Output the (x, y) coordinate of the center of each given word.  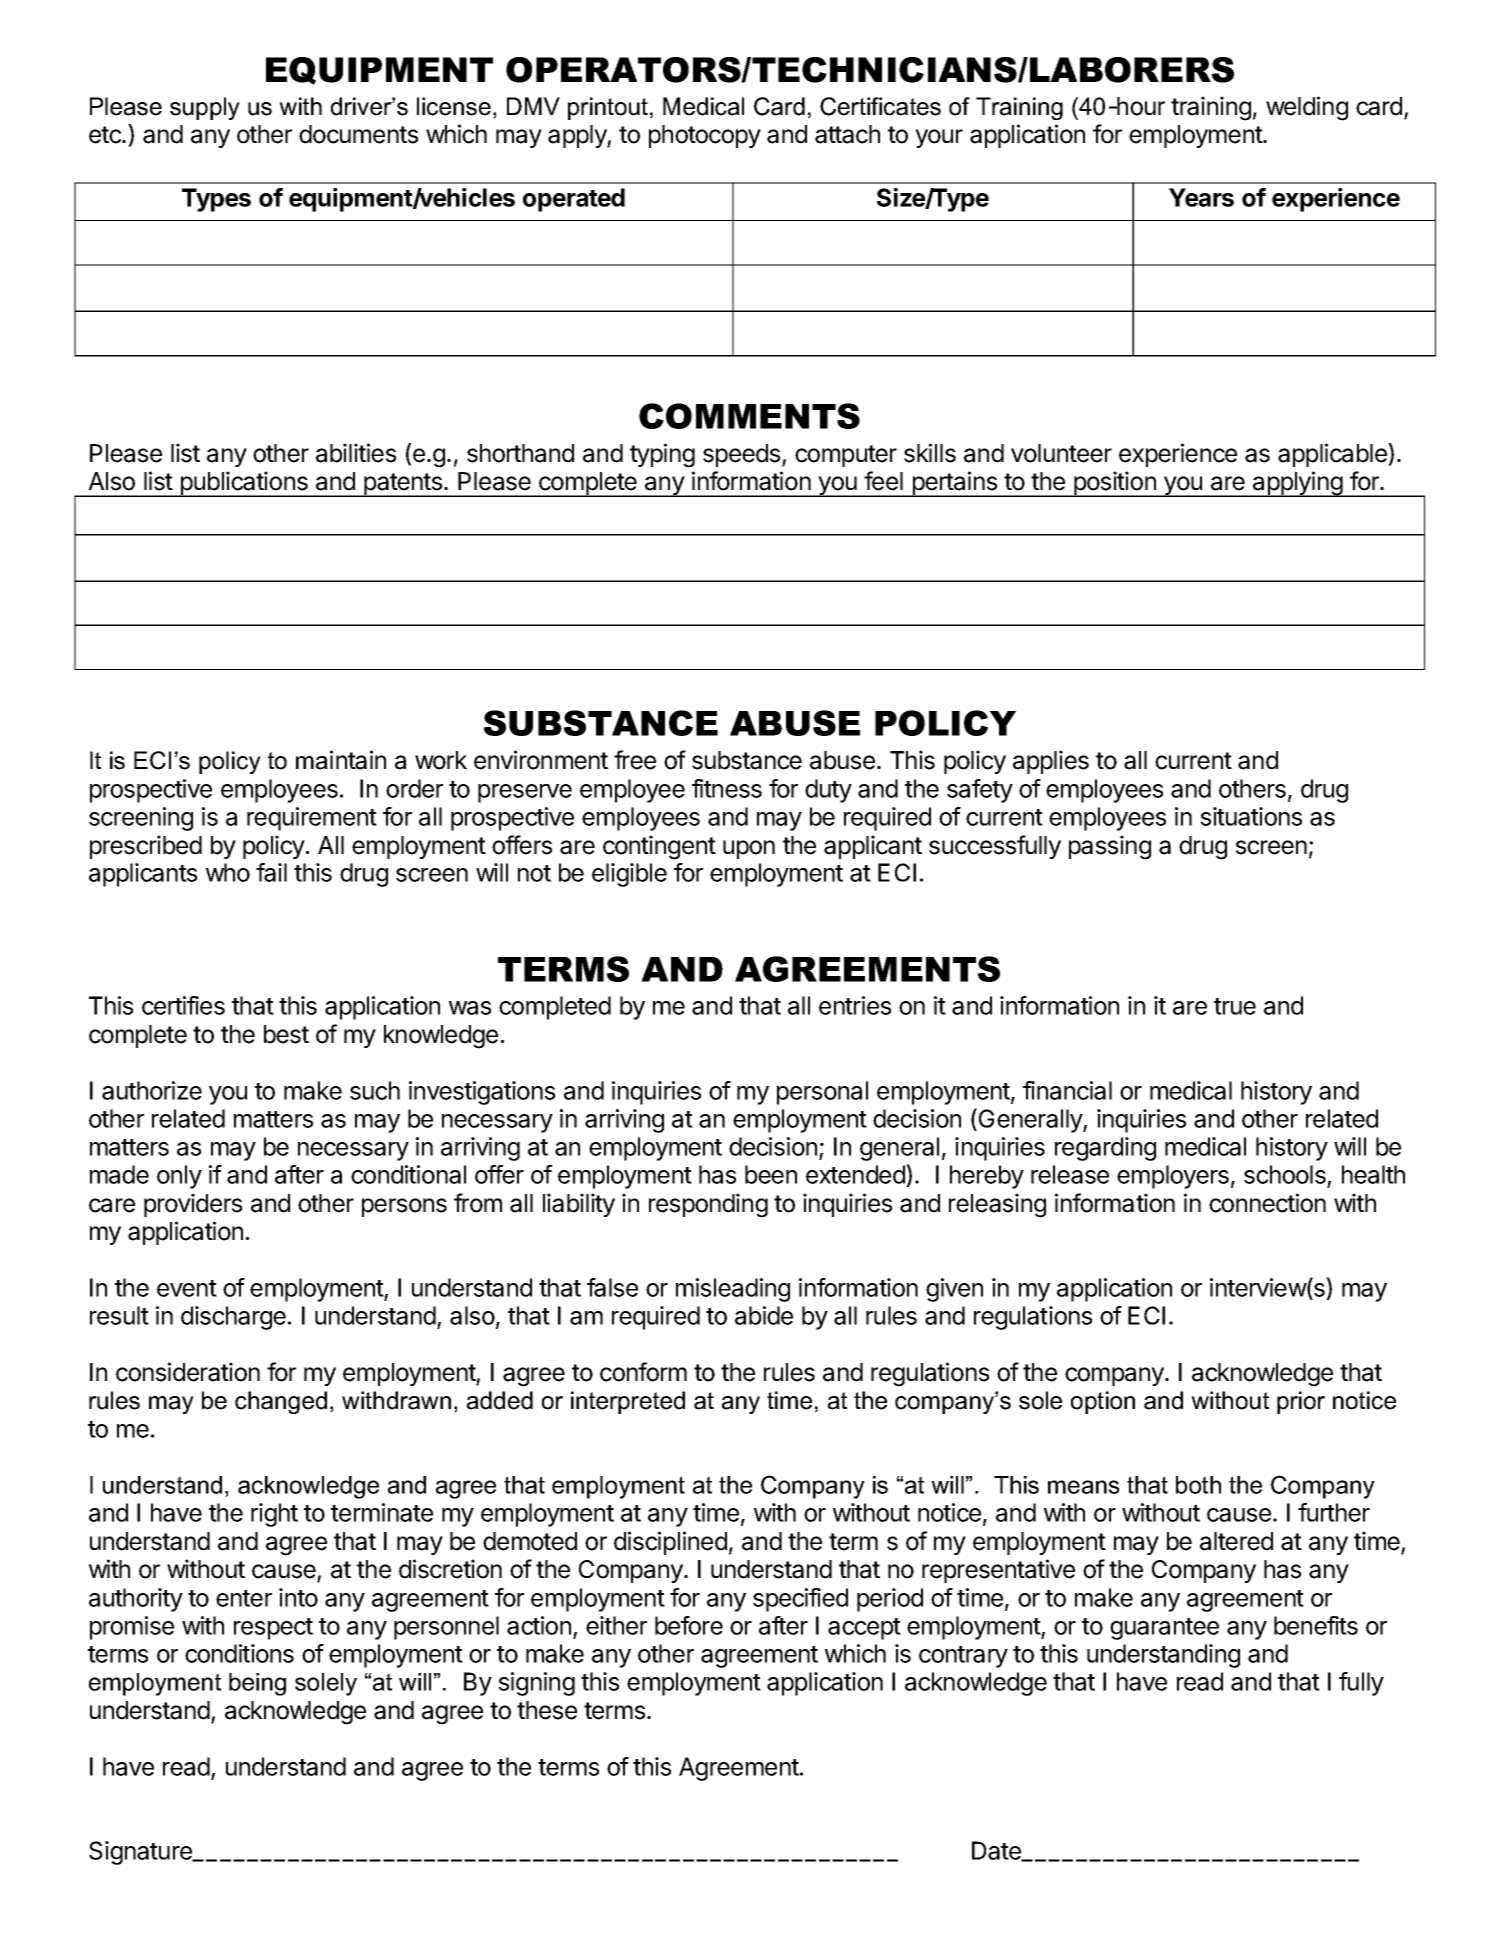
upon (749, 849)
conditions (239, 1653)
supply (205, 108)
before (689, 1625)
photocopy (705, 136)
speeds (743, 455)
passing (1110, 847)
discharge (233, 1318)
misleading (733, 1290)
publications (244, 484)
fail (271, 872)
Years (1201, 197)
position (1115, 484)
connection (1267, 1203)
